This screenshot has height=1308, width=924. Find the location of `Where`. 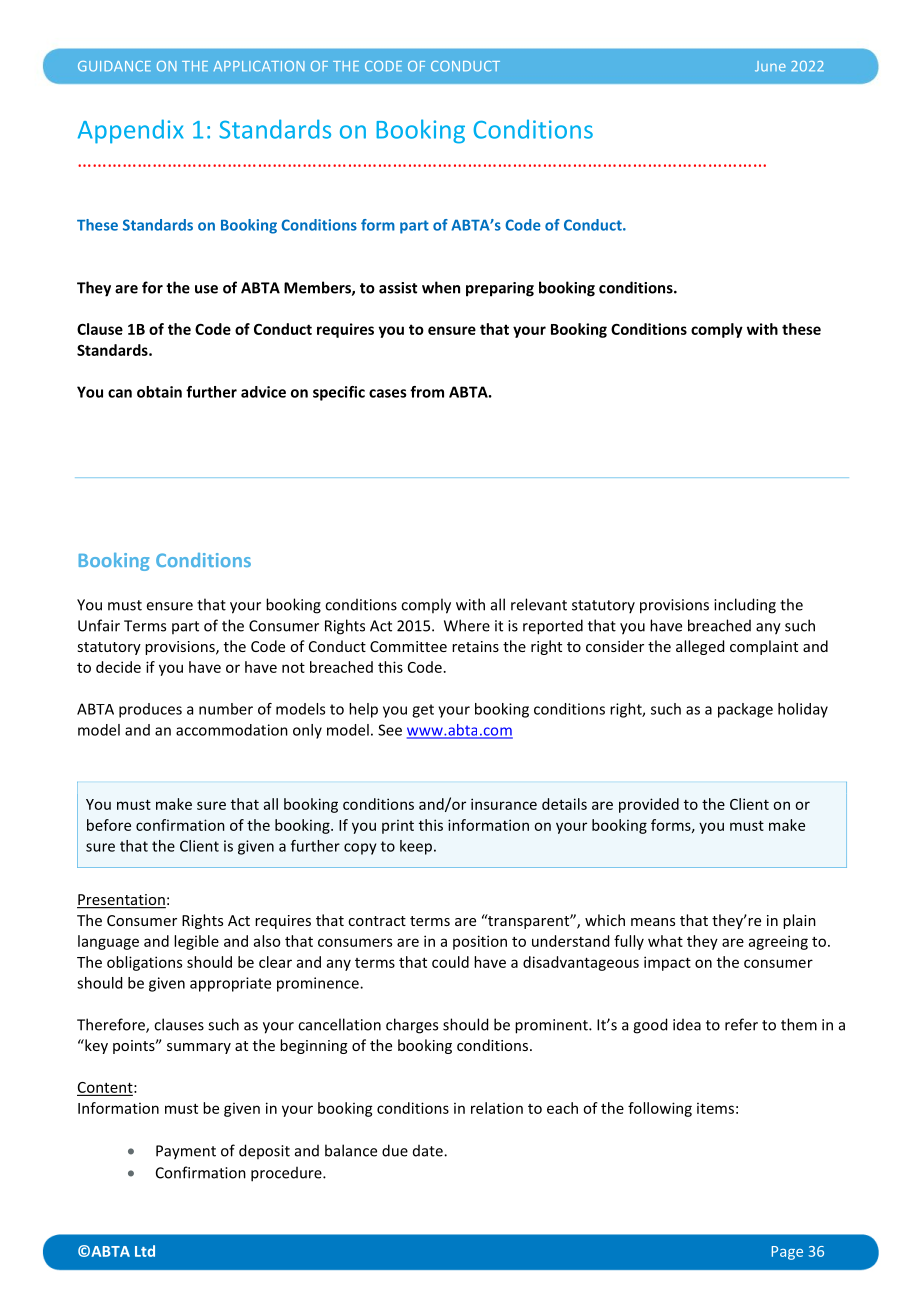

Where is located at coordinates (467, 625).
